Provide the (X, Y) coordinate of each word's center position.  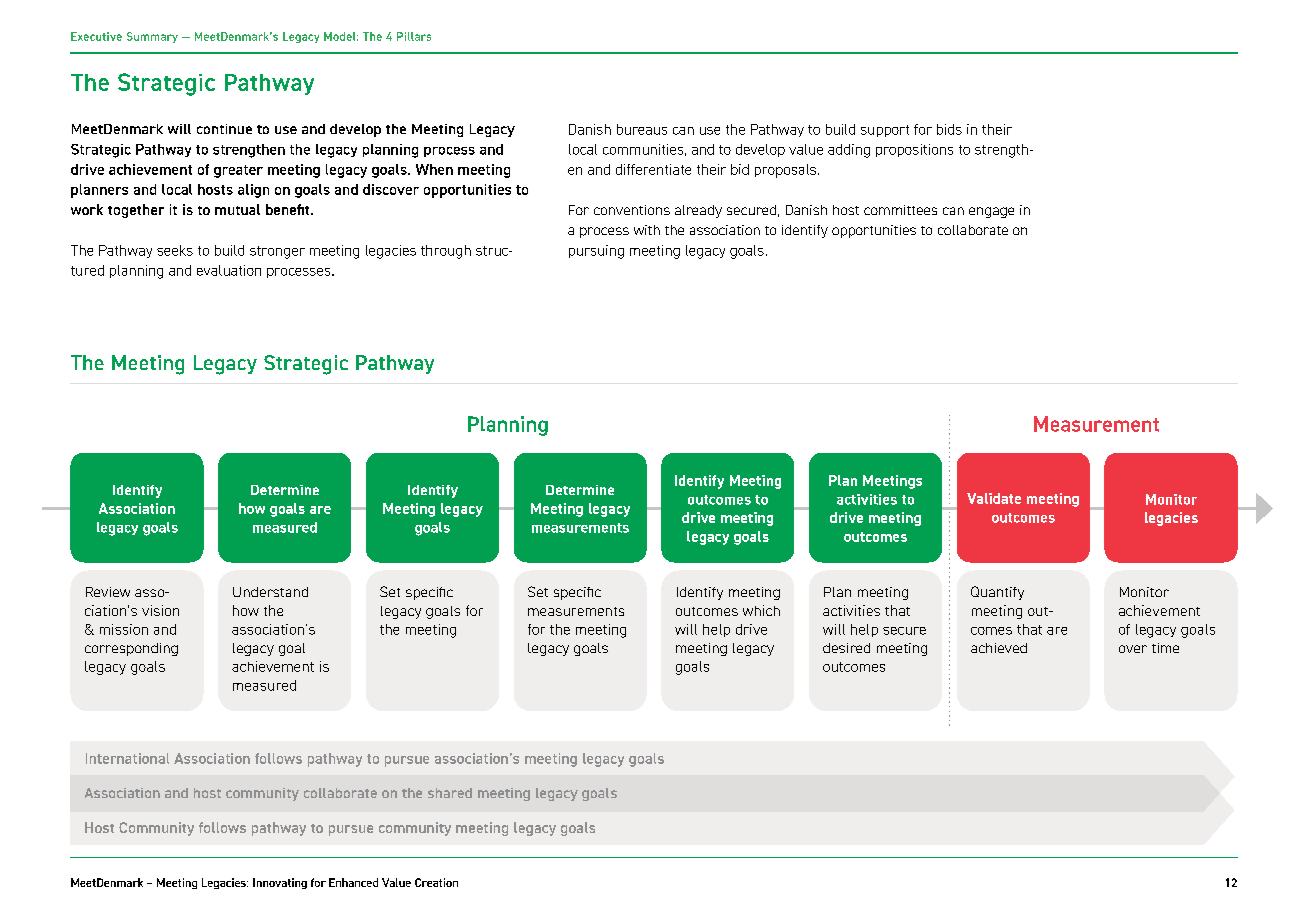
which (761, 610)
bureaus (642, 129)
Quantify (997, 593)
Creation (436, 882)
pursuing (596, 252)
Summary (152, 37)
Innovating (280, 883)
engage (991, 212)
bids (949, 129)
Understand (270, 592)
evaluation (229, 270)
